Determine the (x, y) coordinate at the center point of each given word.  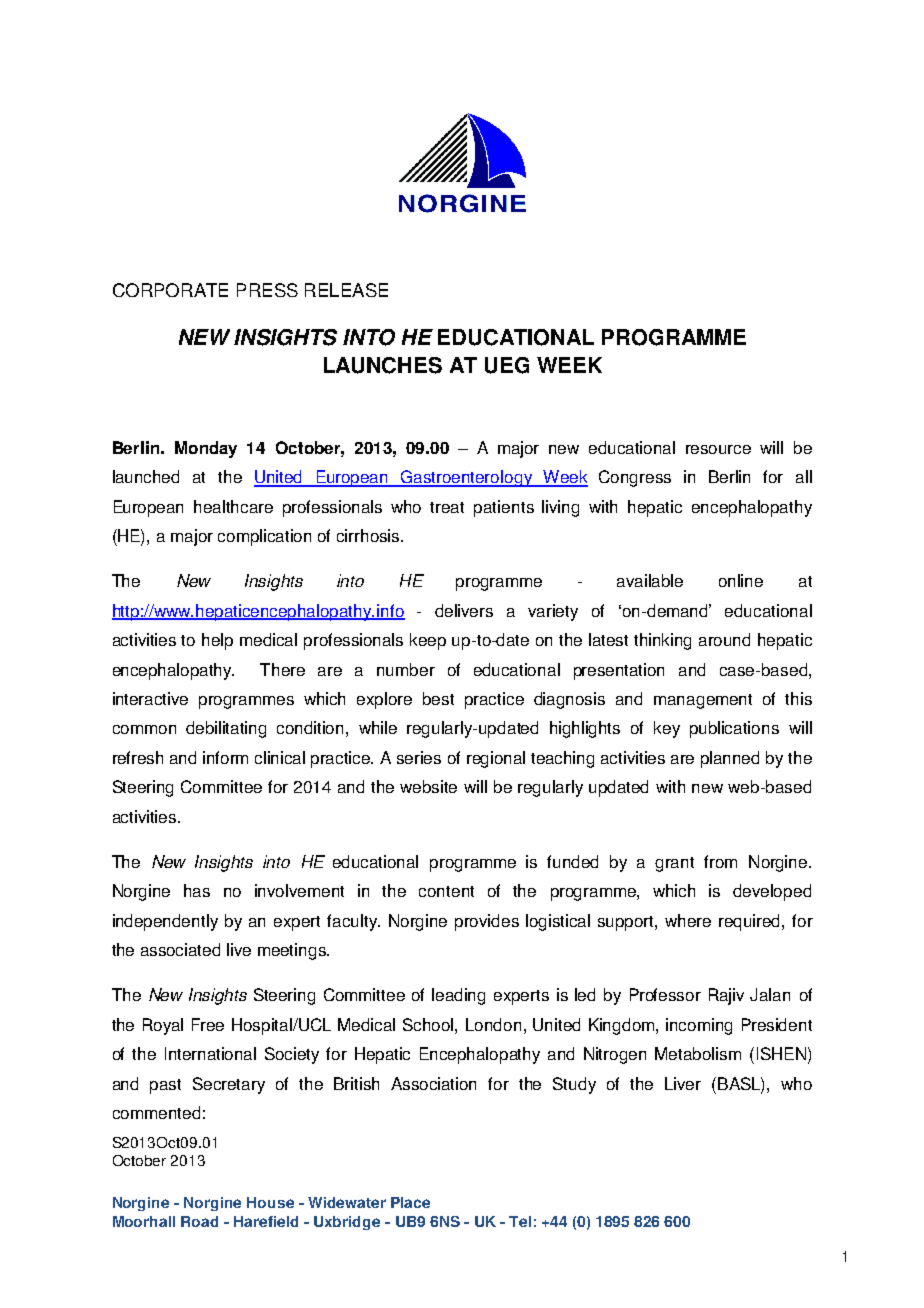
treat (447, 507)
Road (199, 1221)
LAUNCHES (383, 365)
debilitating (226, 729)
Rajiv (726, 996)
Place (410, 1202)
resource (718, 449)
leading (458, 996)
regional (496, 759)
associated (180, 949)
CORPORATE (170, 290)
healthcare (233, 506)
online (741, 580)
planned (730, 759)
